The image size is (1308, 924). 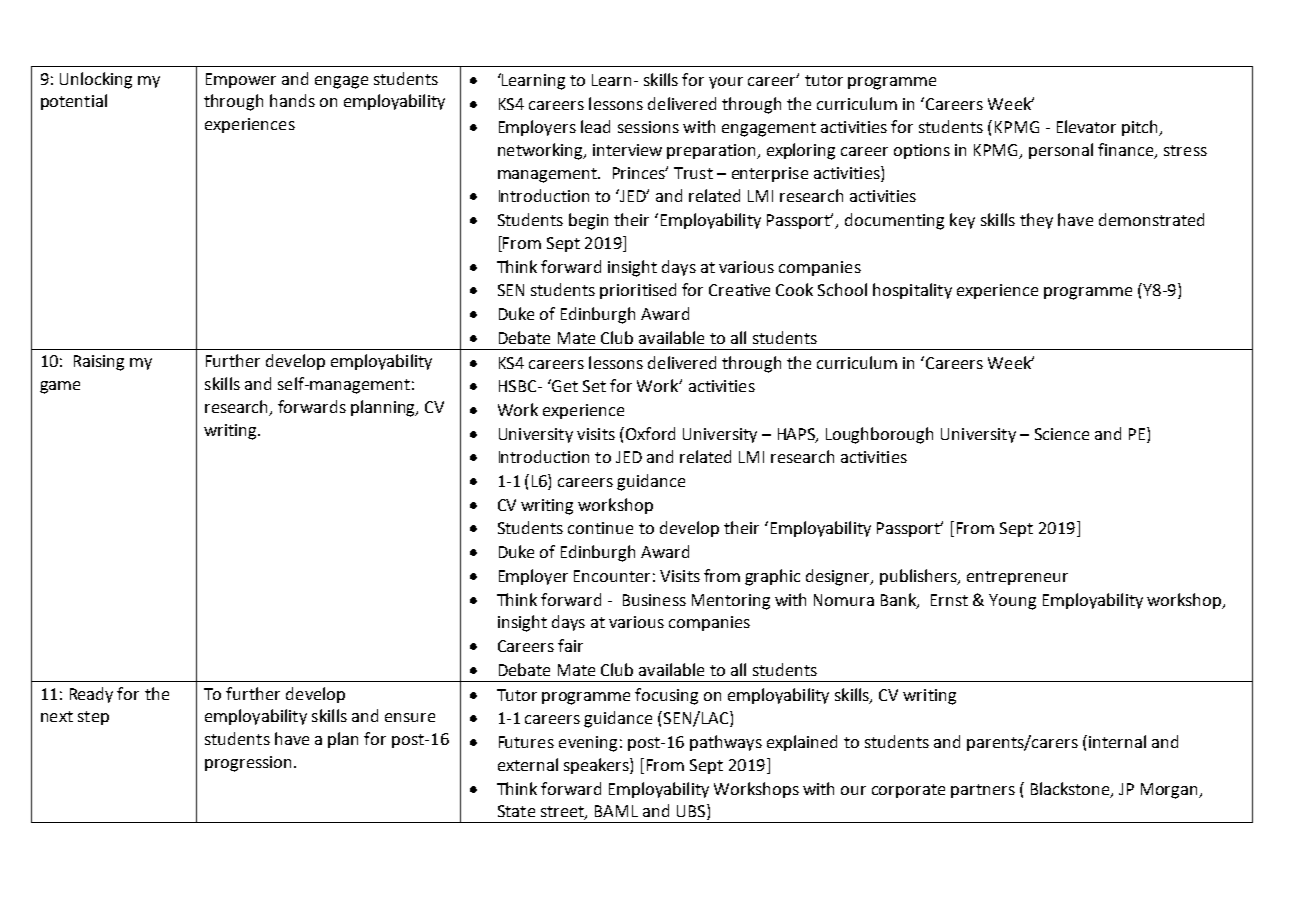 I want to click on UBS, so click(x=692, y=812).
